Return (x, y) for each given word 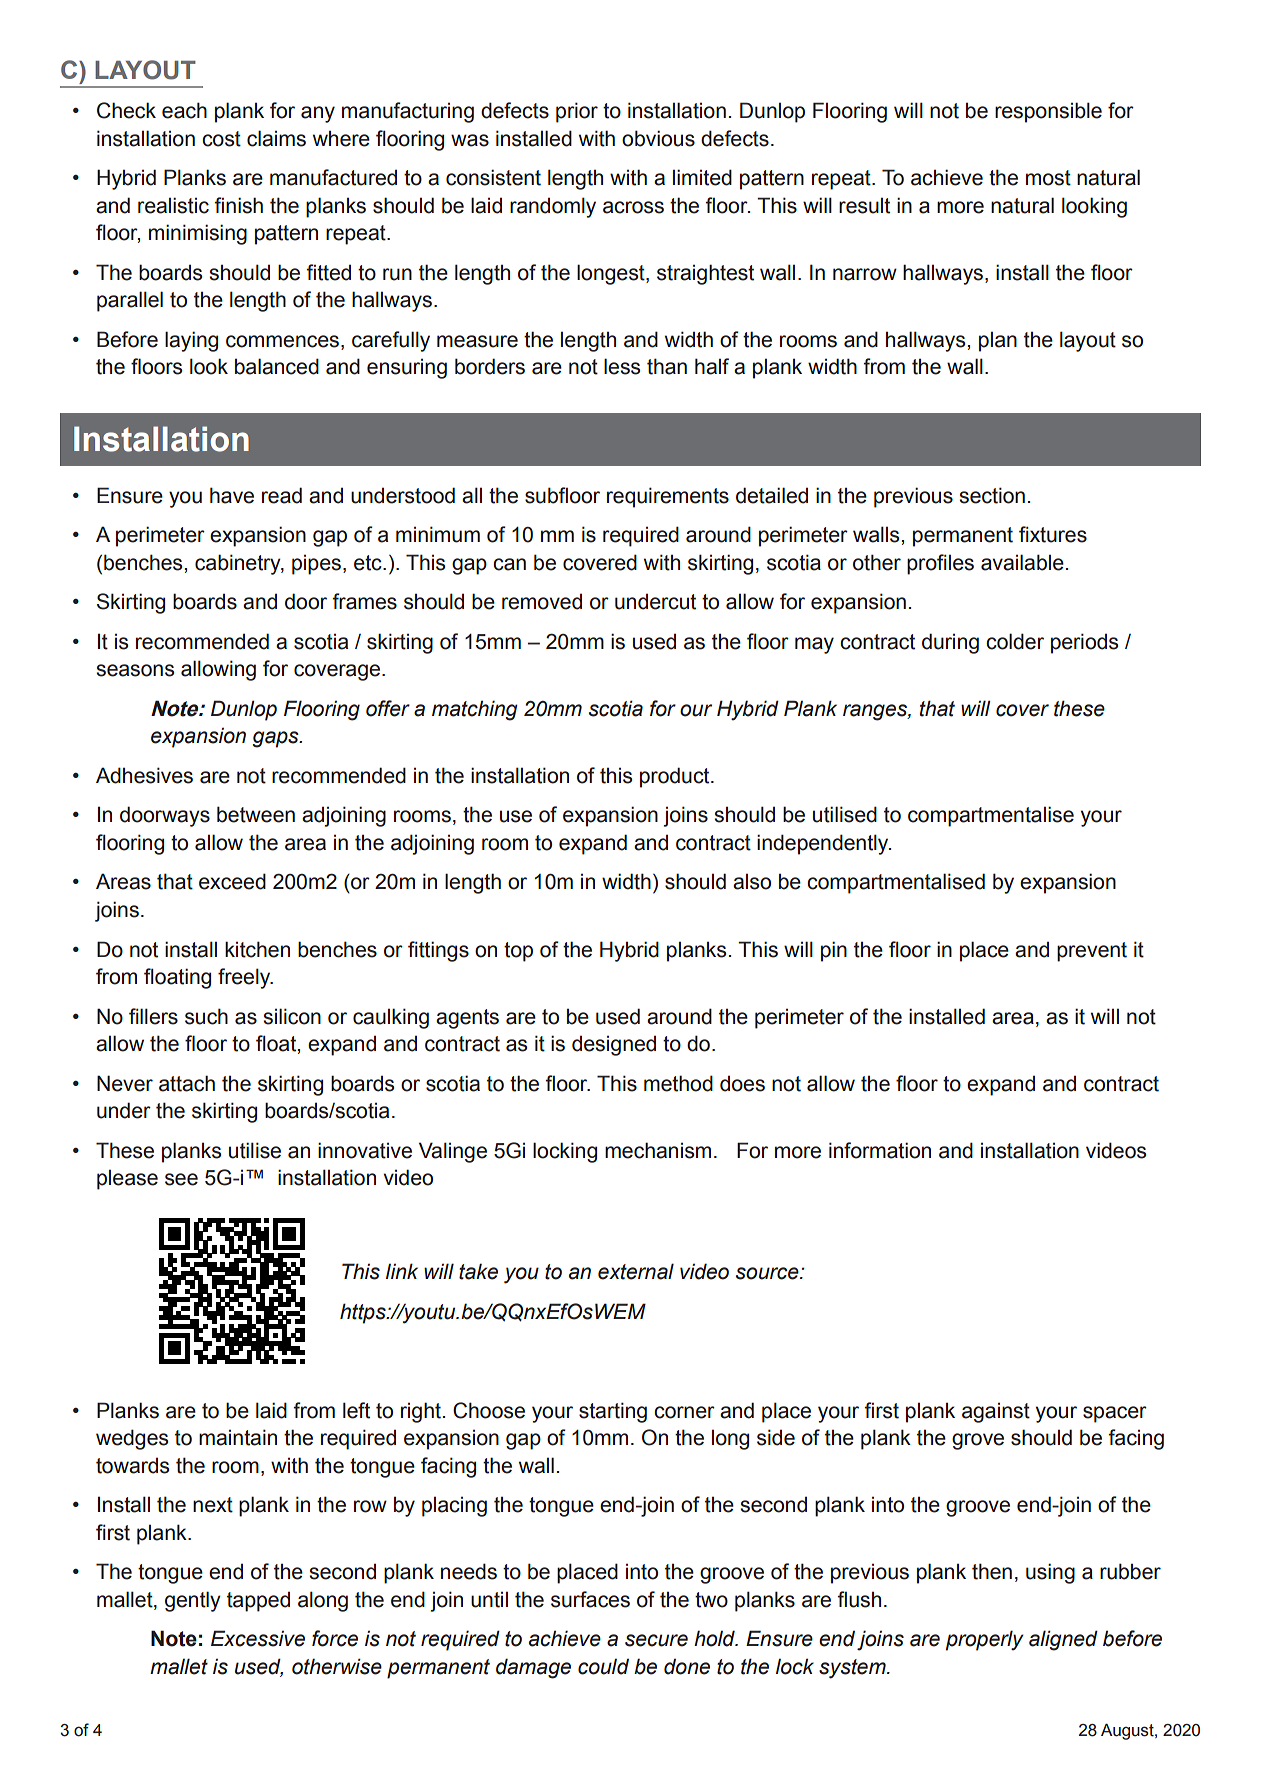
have (232, 495)
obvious (658, 138)
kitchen (257, 949)
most (1048, 178)
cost (221, 139)
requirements (668, 497)
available (1022, 562)
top (518, 952)
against (996, 1413)
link (402, 1271)
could (603, 1666)
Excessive (258, 1638)
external (636, 1271)
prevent (1092, 952)
